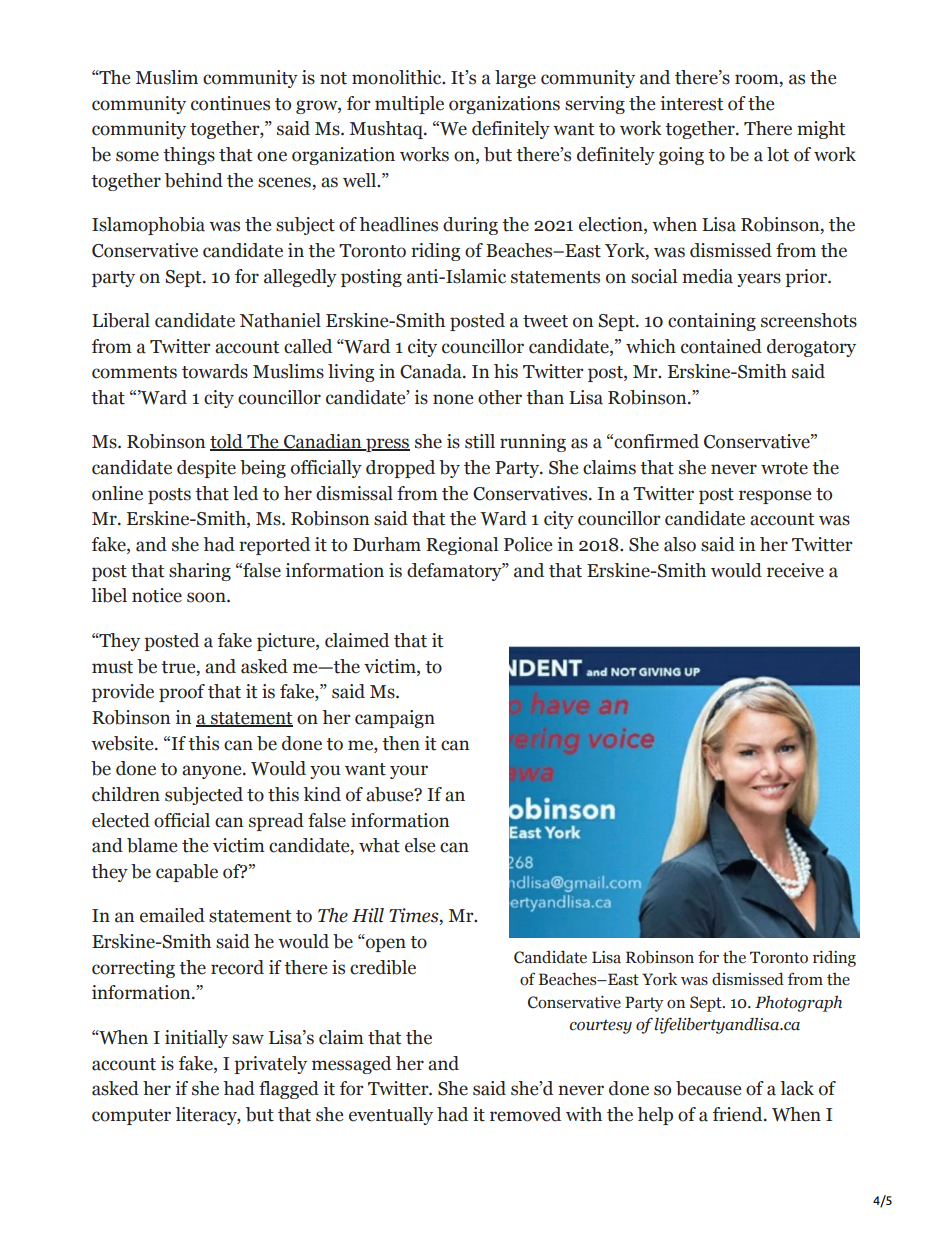  What do you see at coordinates (196, 1039) in the screenshot?
I see `initially` at bounding box center [196, 1039].
